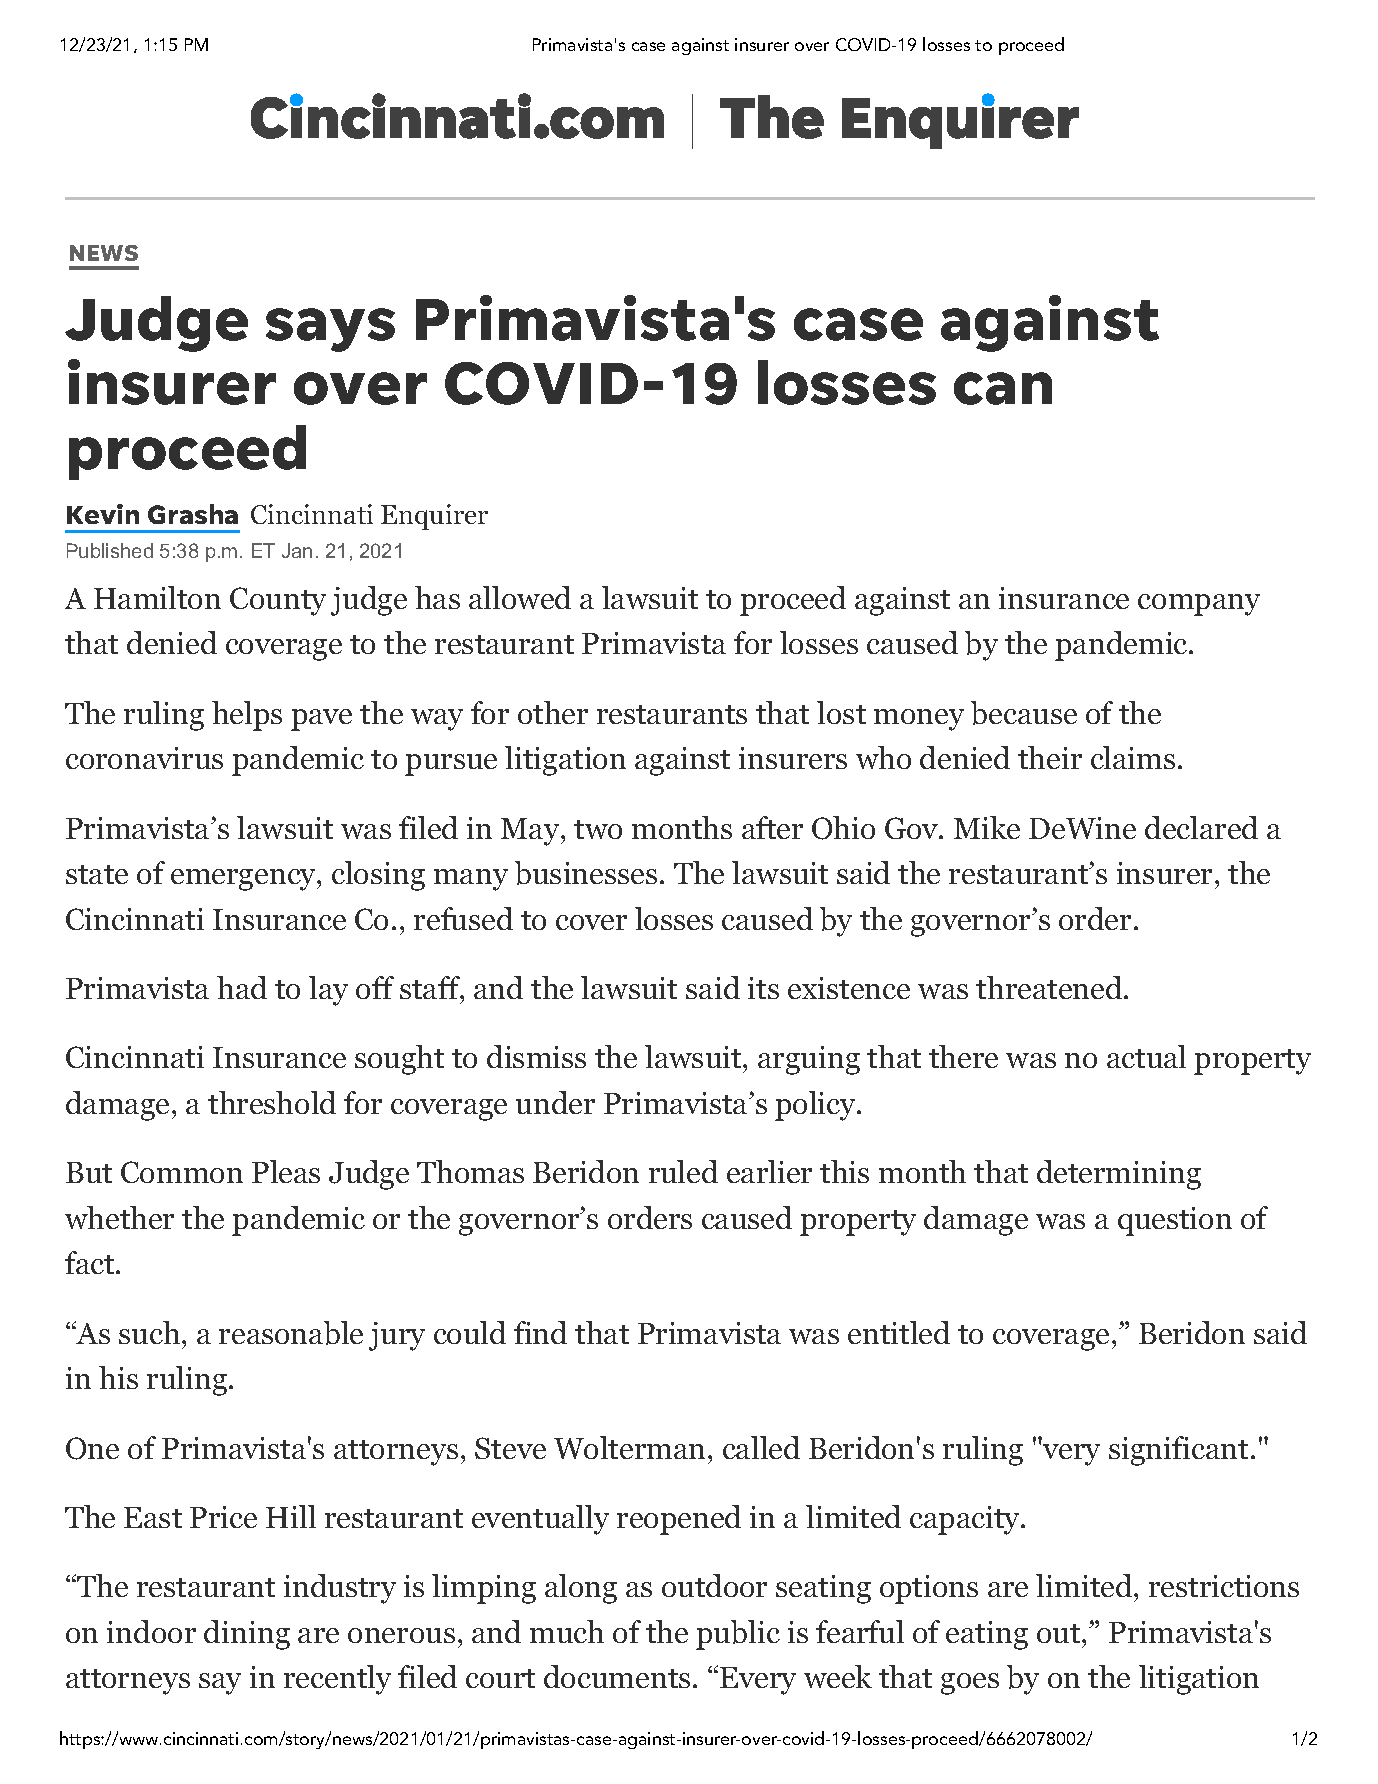 The image size is (1378, 1784). I want to click on ruled, so click(683, 1171).
